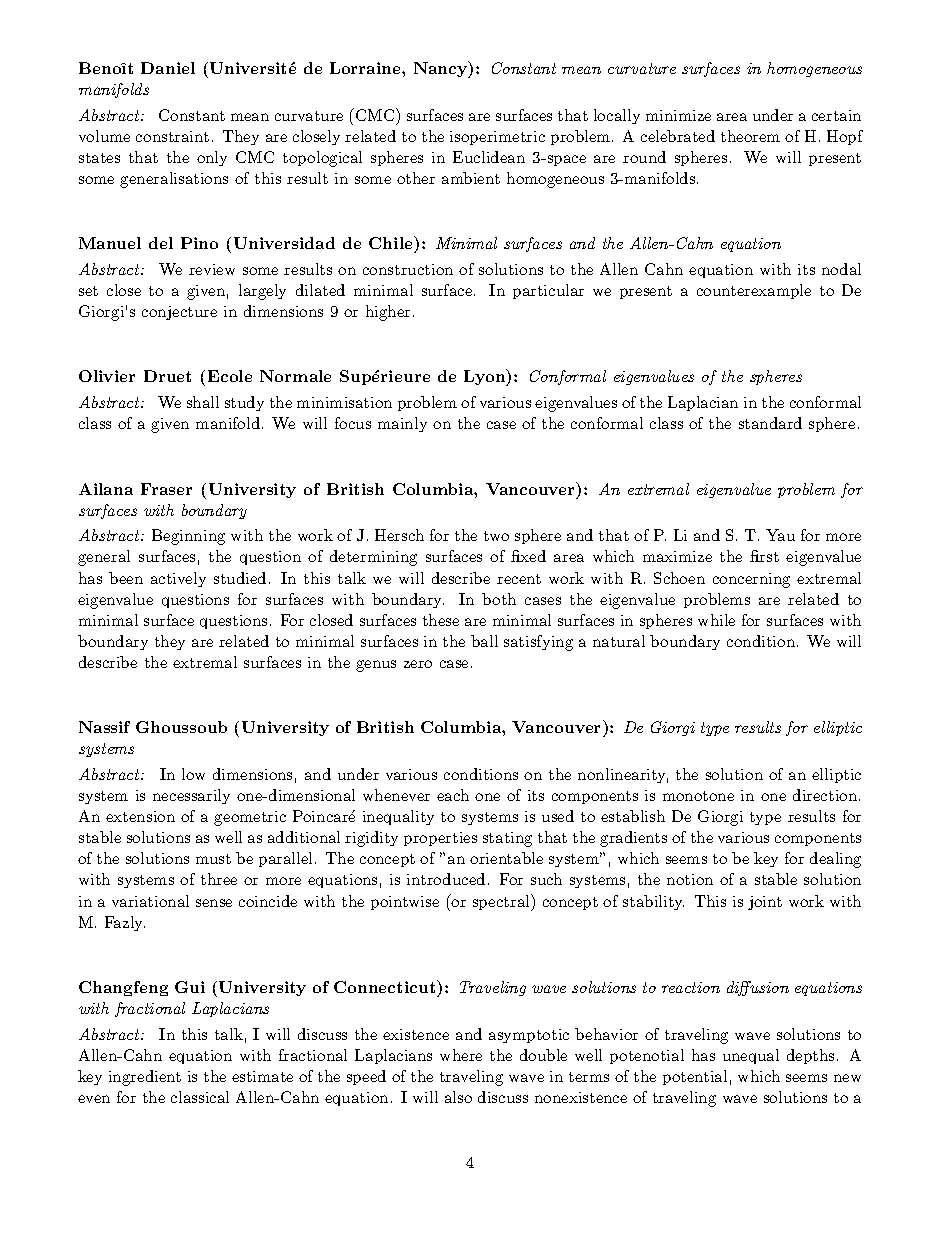  I want to click on ingredient, so click(145, 1078).
